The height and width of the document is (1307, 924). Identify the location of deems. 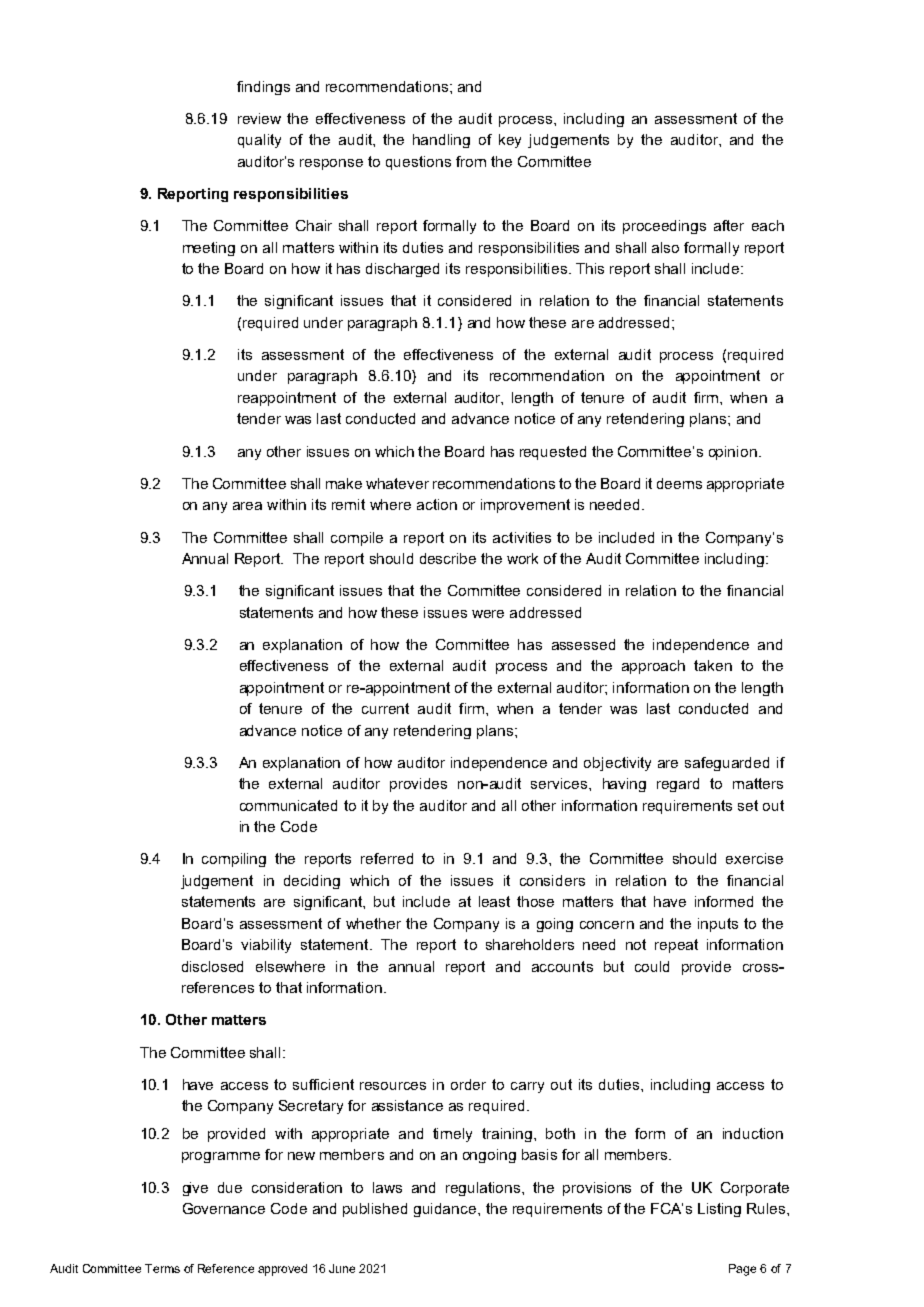
(679, 483).
